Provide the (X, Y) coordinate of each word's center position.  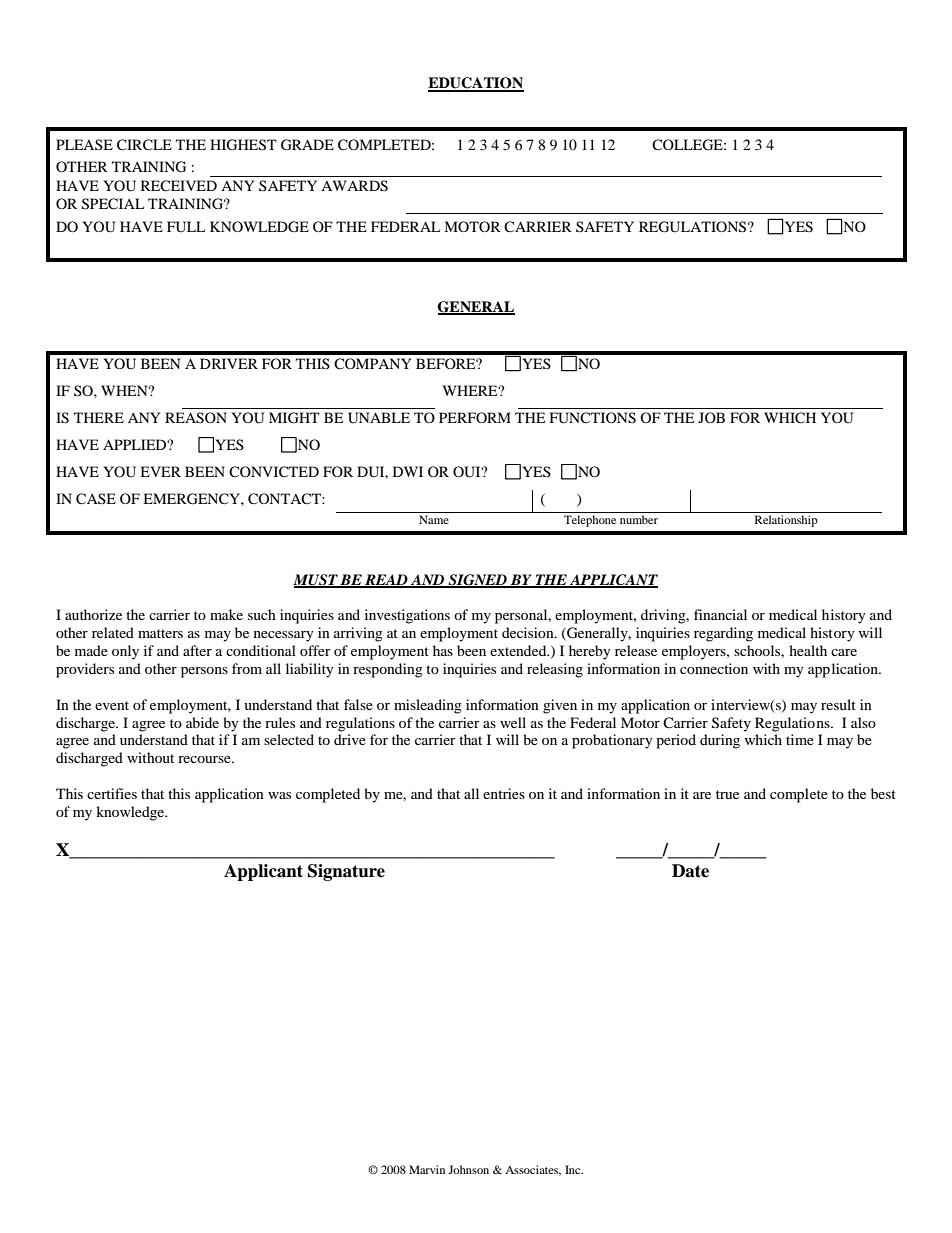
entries (504, 793)
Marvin (427, 1169)
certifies (112, 793)
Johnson (468, 1169)
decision (529, 632)
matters (160, 633)
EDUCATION (476, 84)
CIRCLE (144, 145)
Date (690, 871)
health (808, 650)
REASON (196, 418)
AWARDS (354, 186)
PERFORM (475, 417)
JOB (711, 417)
